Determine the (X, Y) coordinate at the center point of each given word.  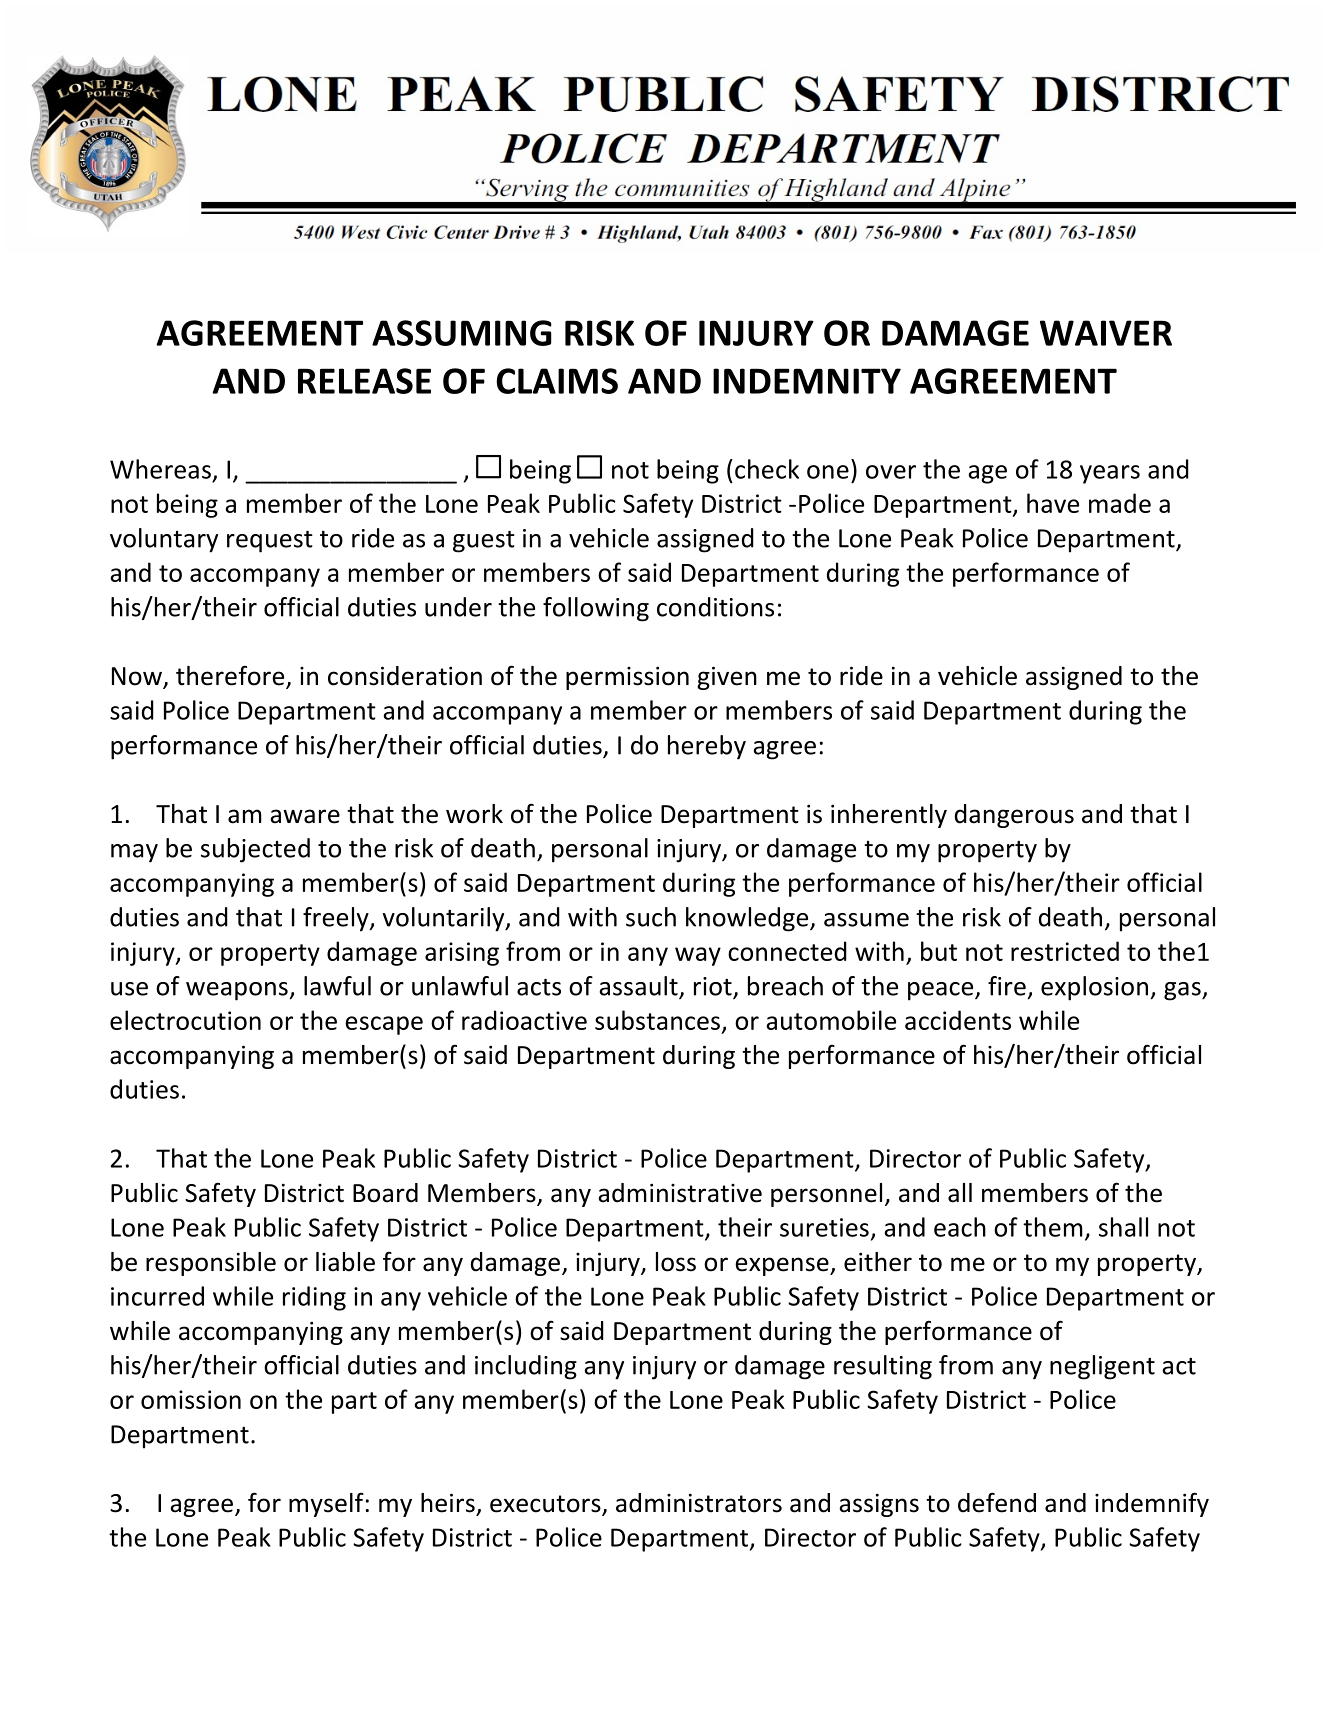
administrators (699, 1503)
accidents (958, 1020)
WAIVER (1106, 333)
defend (997, 1502)
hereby (707, 747)
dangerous (1014, 816)
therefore (231, 676)
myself (326, 1504)
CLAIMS (557, 381)
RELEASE (364, 381)
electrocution (185, 1020)
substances (657, 1020)
